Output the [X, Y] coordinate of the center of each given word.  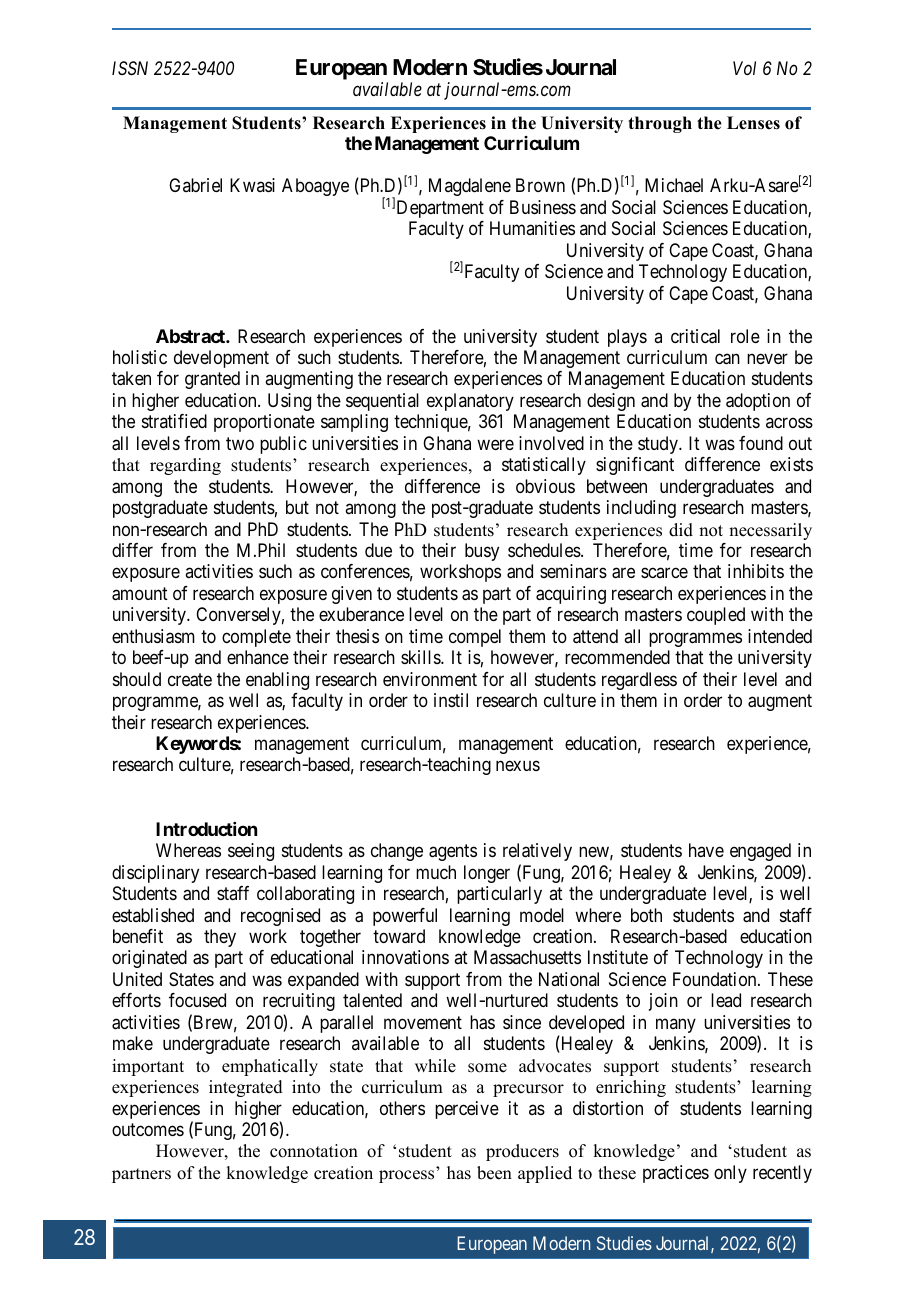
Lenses [753, 123]
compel [475, 638]
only [730, 1174]
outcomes [148, 1129]
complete [256, 638]
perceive [467, 1110]
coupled [716, 616]
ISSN [130, 68]
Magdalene [470, 187]
